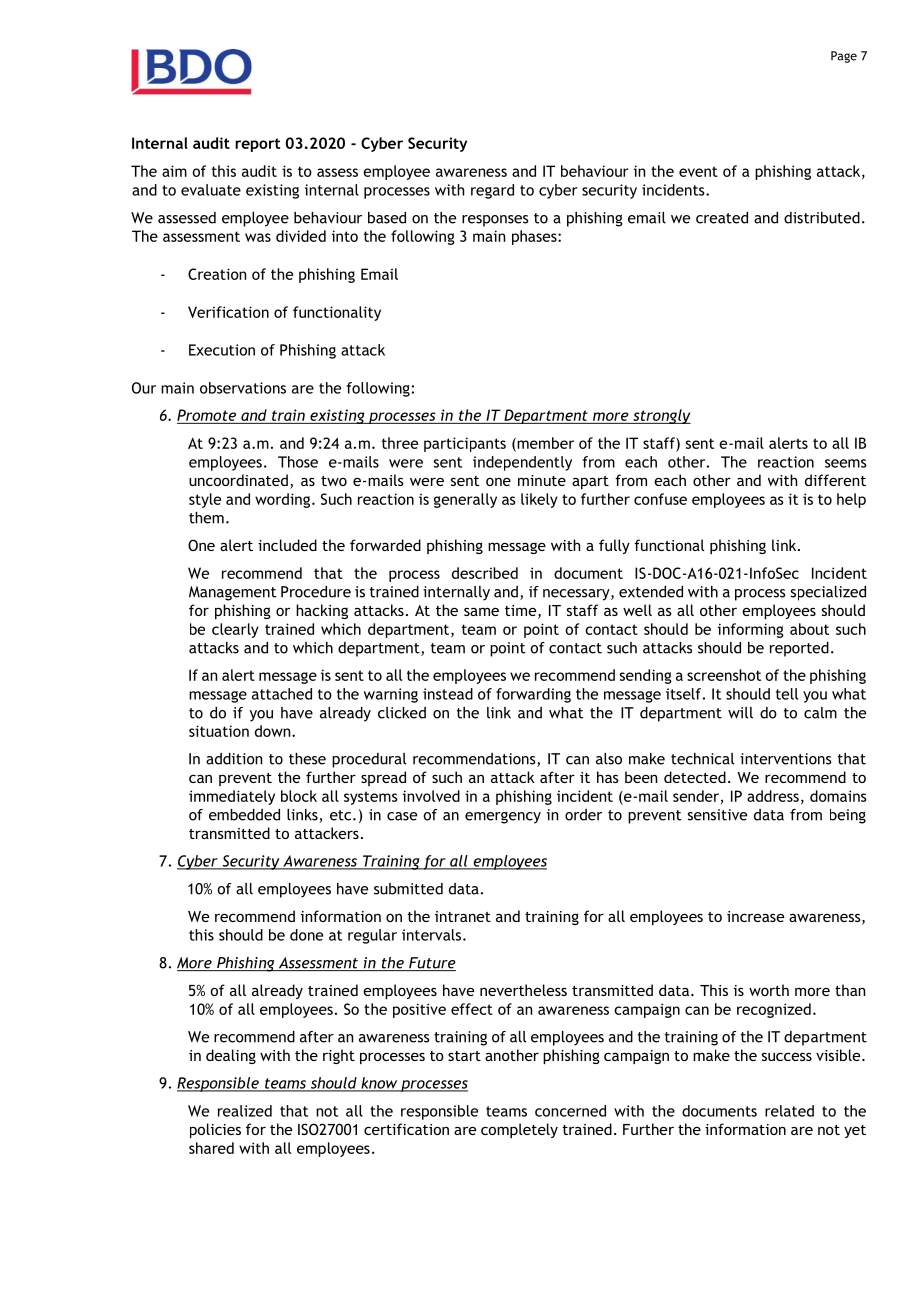 The image size is (924, 1308). Describe the element at coordinates (503, 818) in the screenshot. I see `emergency` at that location.
